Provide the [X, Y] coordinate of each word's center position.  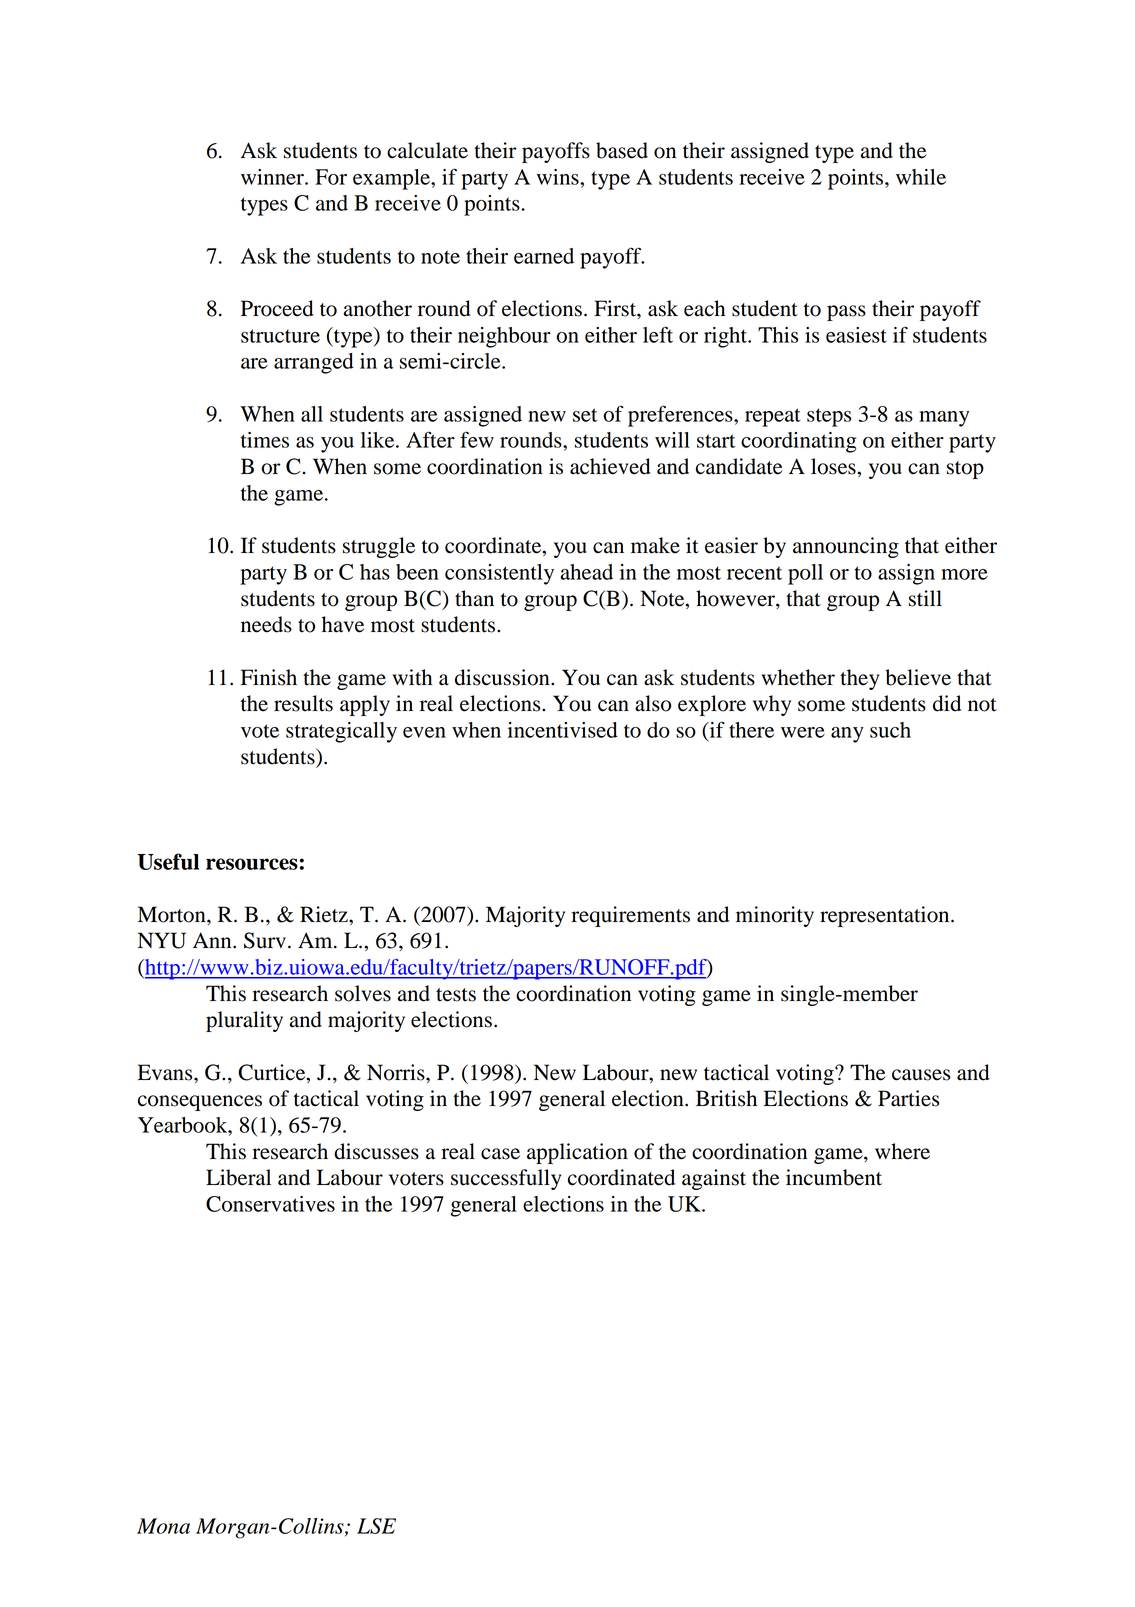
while [921, 177]
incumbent [834, 1177]
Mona [163, 1526]
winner [273, 177]
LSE [376, 1526]
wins [559, 177]
